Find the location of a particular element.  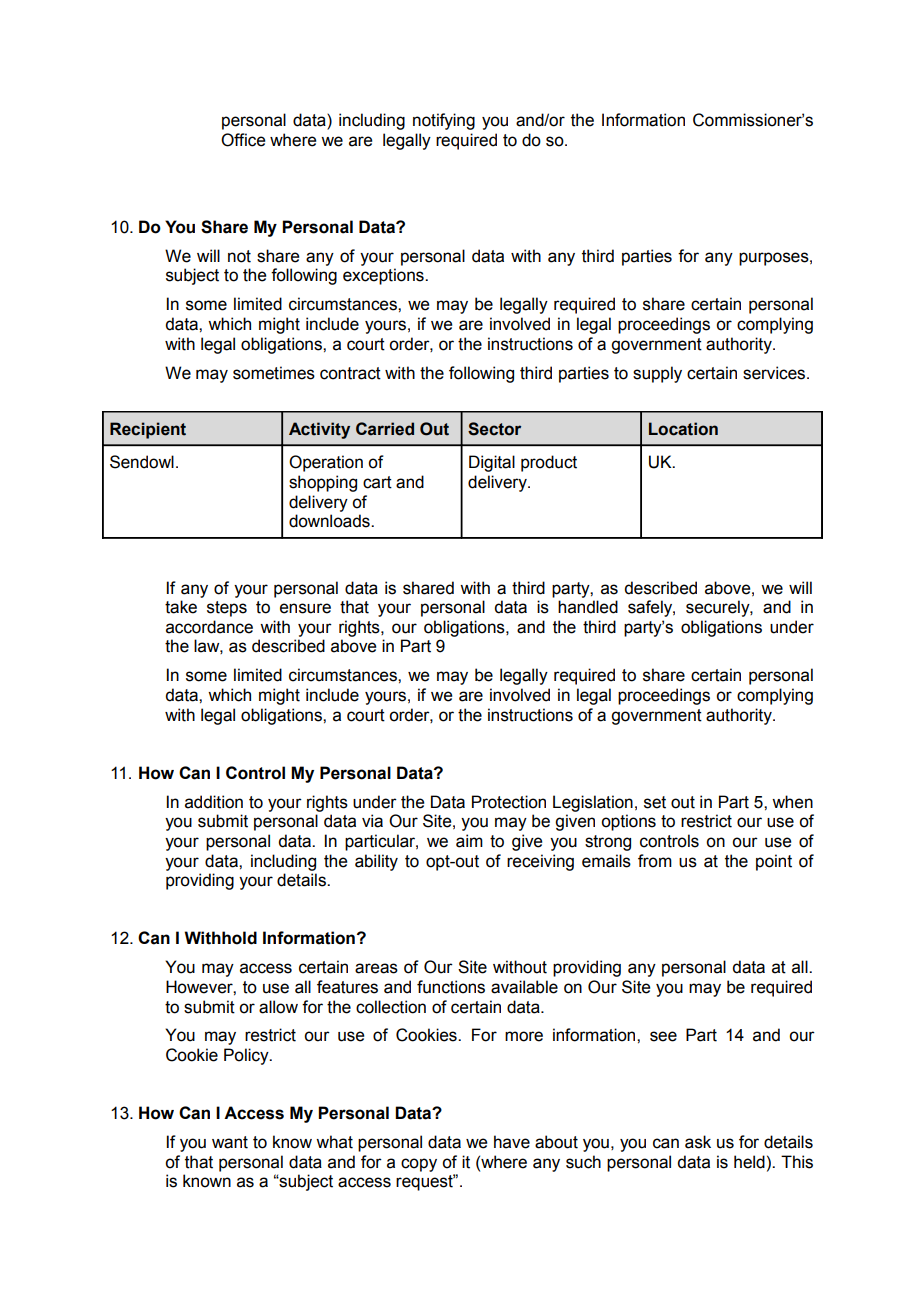

Sector is located at coordinates (494, 429).
